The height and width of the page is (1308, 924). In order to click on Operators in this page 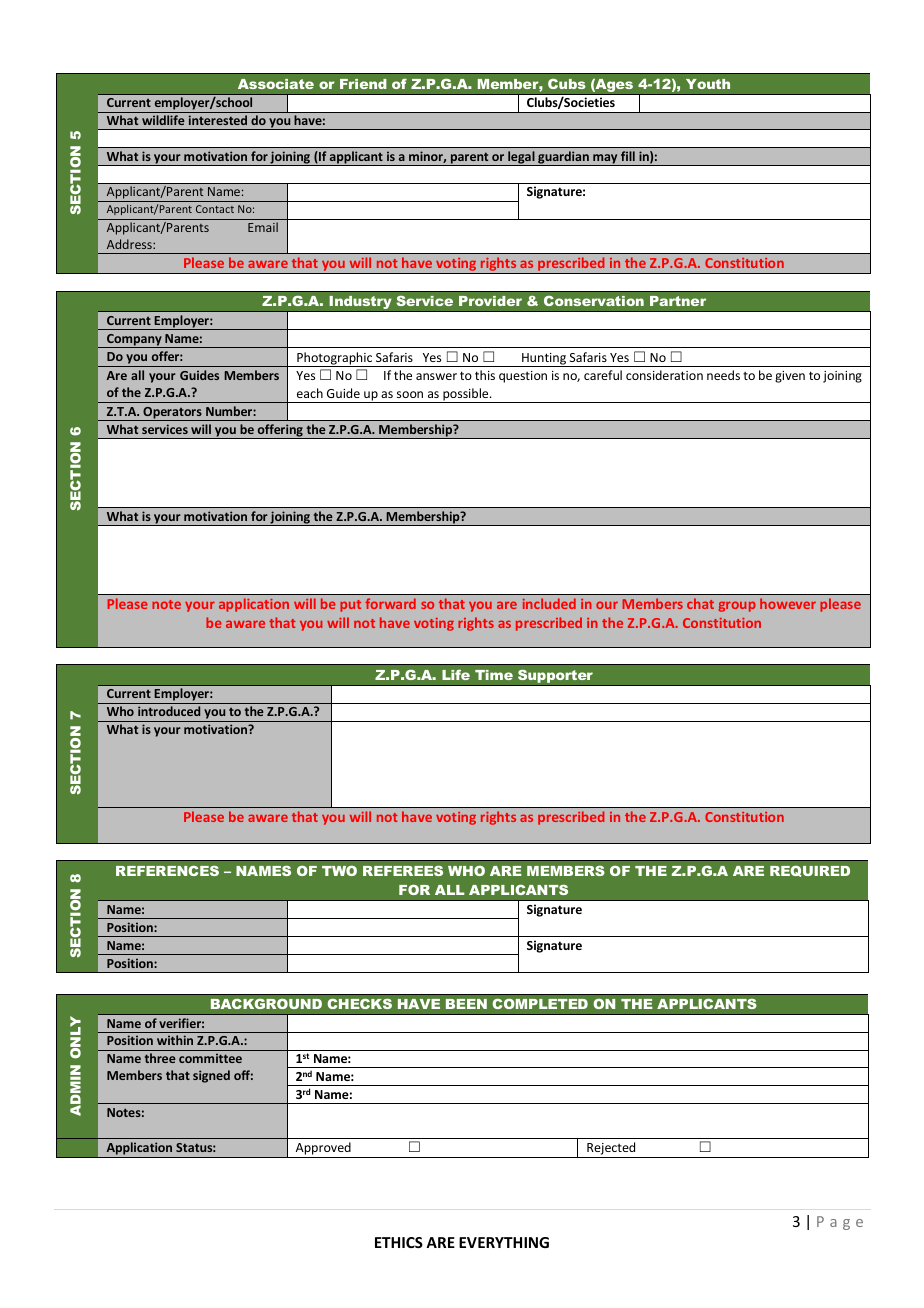, I will do `click(172, 414)`.
